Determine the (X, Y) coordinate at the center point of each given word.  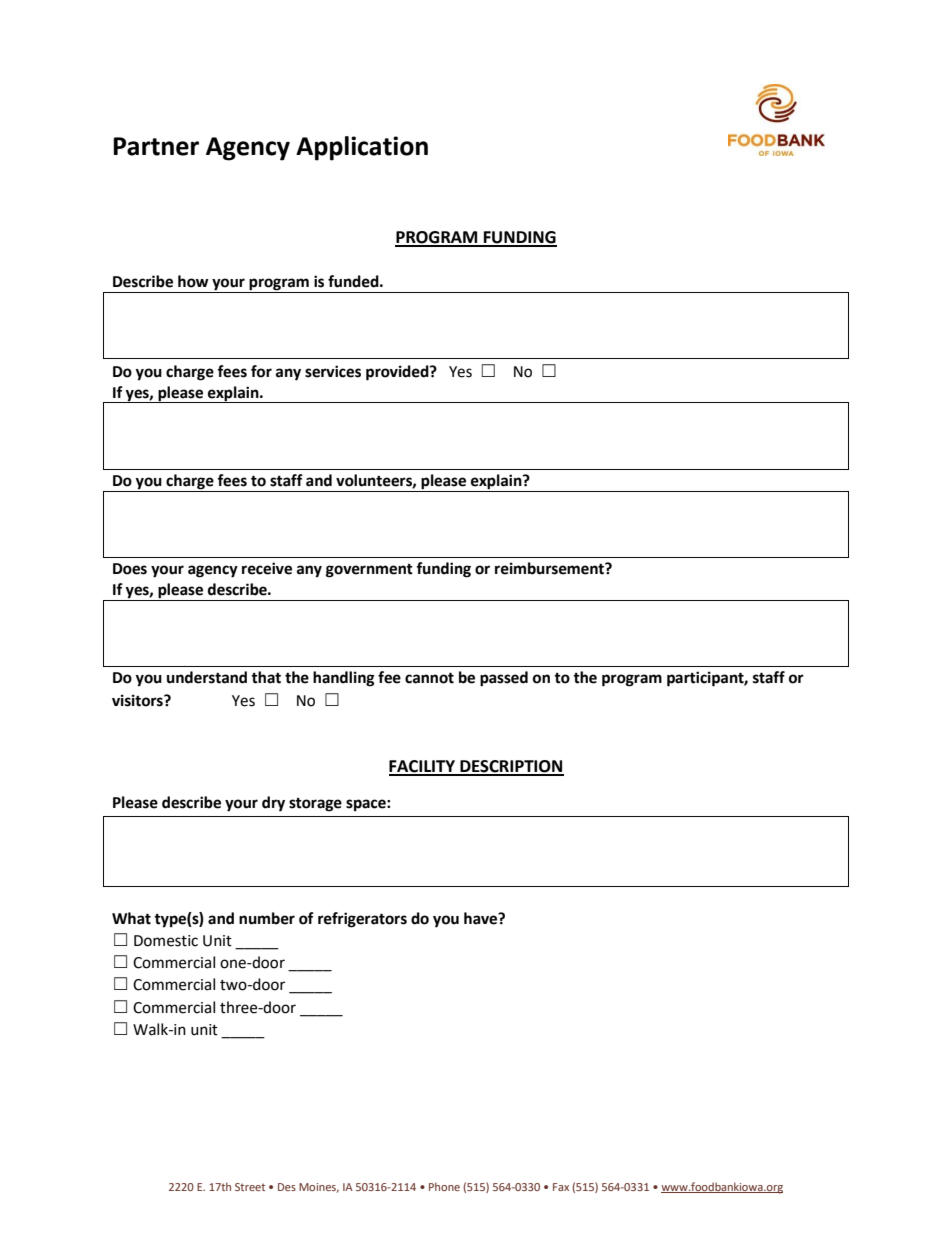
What (131, 918)
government (369, 571)
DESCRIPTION (511, 767)
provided (398, 373)
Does (130, 569)
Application (362, 148)
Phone (444, 1186)
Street (250, 1187)
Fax (561, 1187)
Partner (156, 146)
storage (315, 805)
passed (504, 679)
